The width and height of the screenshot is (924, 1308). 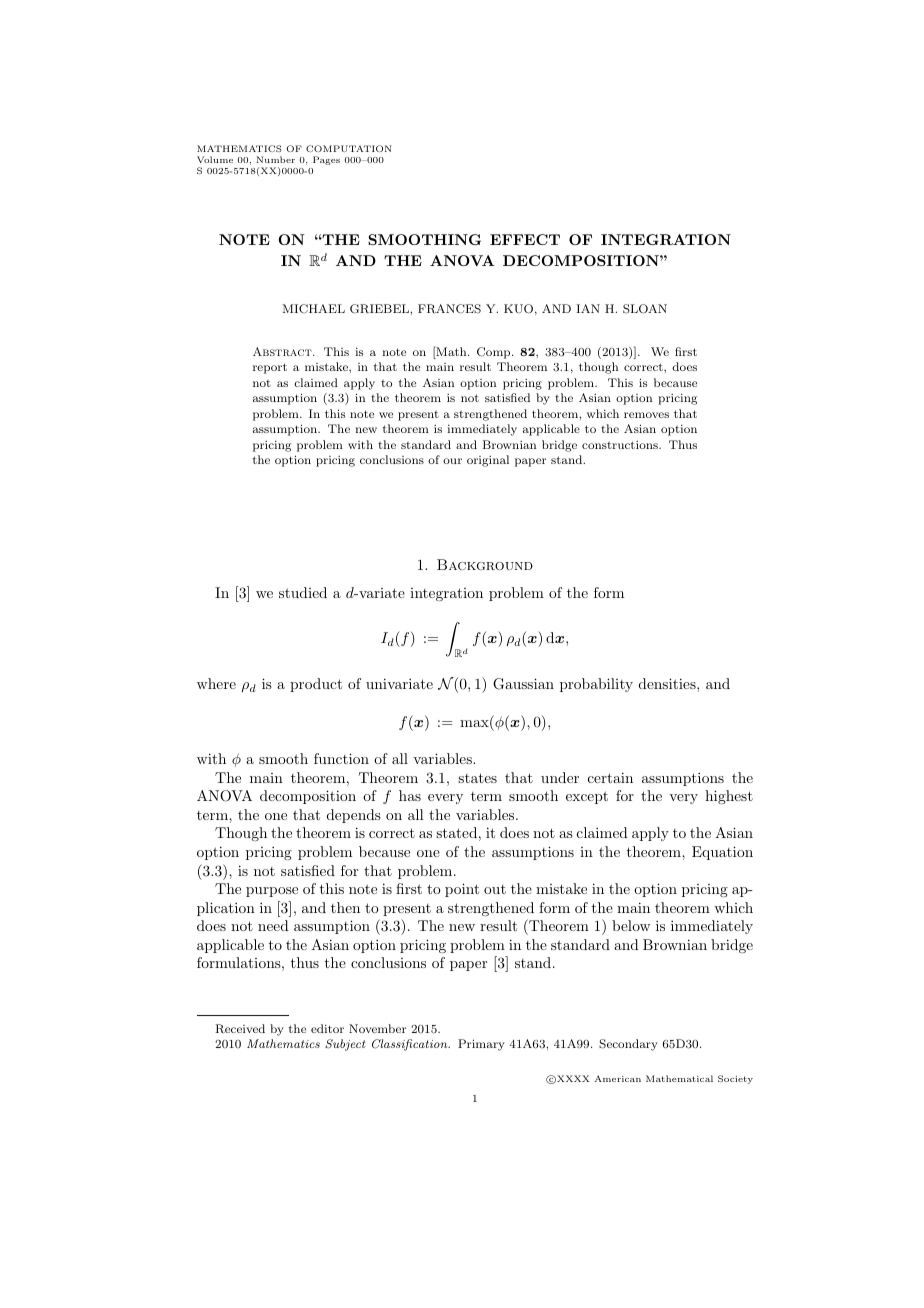 What do you see at coordinates (477, 778) in the screenshot?
I see `states` at bounding box center [477, 778].
